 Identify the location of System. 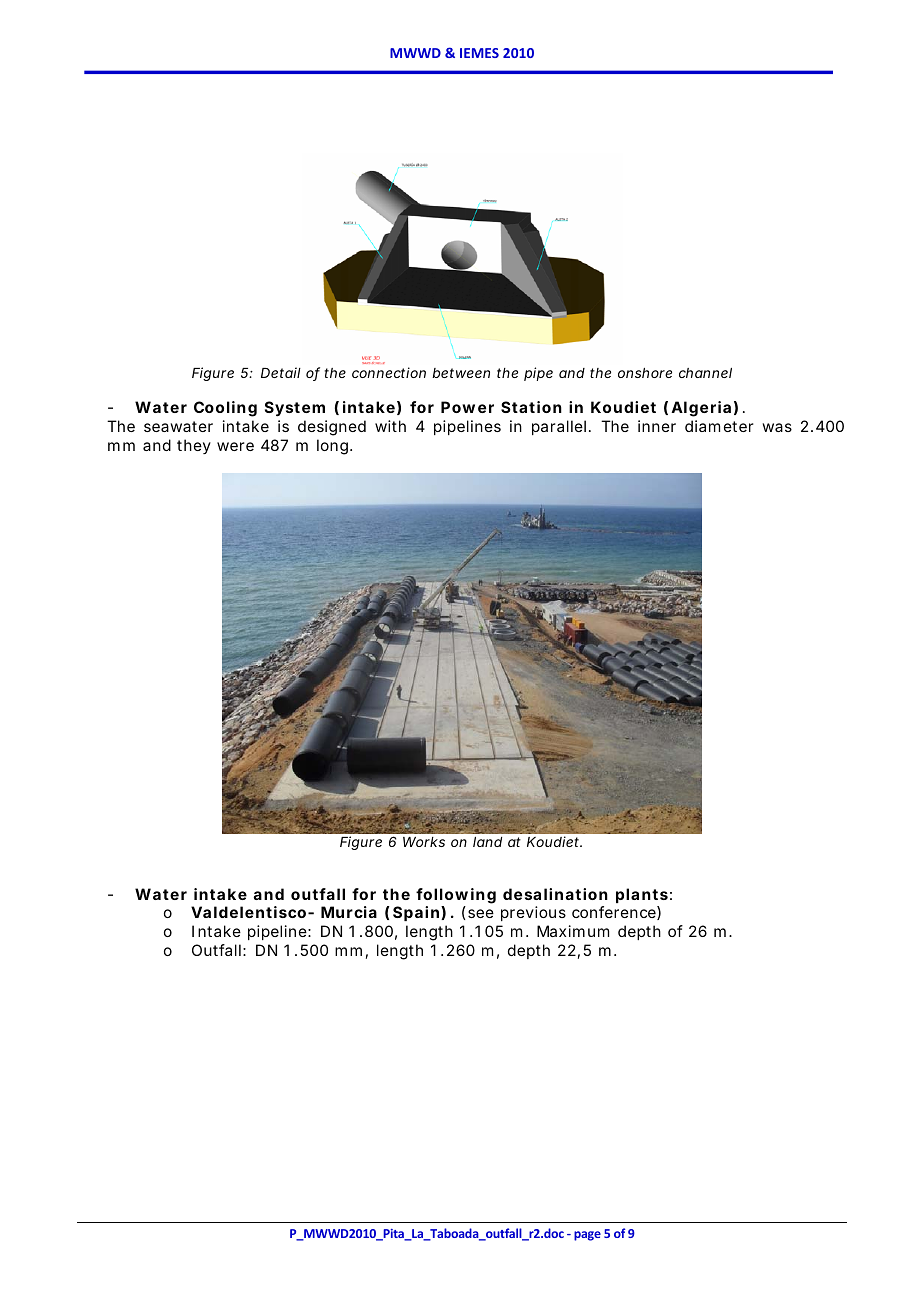
(295, 409).
